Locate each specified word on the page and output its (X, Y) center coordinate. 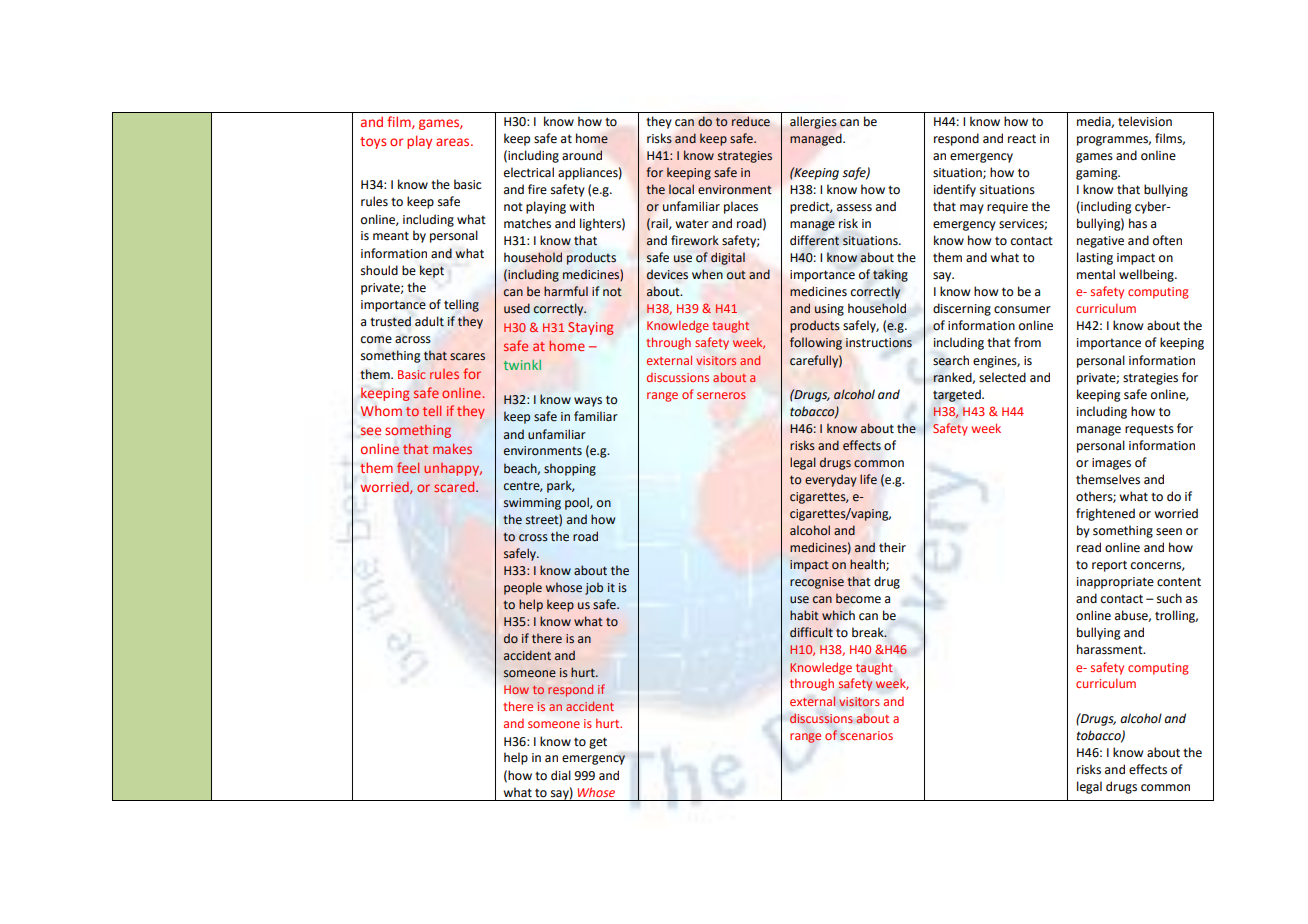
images (1111, 464)
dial (561, 775)
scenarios (866, 736)
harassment (1111, 649)
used (517, 308)
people (523, 588)
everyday (831, 480)
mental (1096, 274)
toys (373, 143)
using (829, 310)
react (1022, 139)
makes (452, 448)
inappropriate (1115, 583)
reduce (751, 121)
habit (804, 615)
